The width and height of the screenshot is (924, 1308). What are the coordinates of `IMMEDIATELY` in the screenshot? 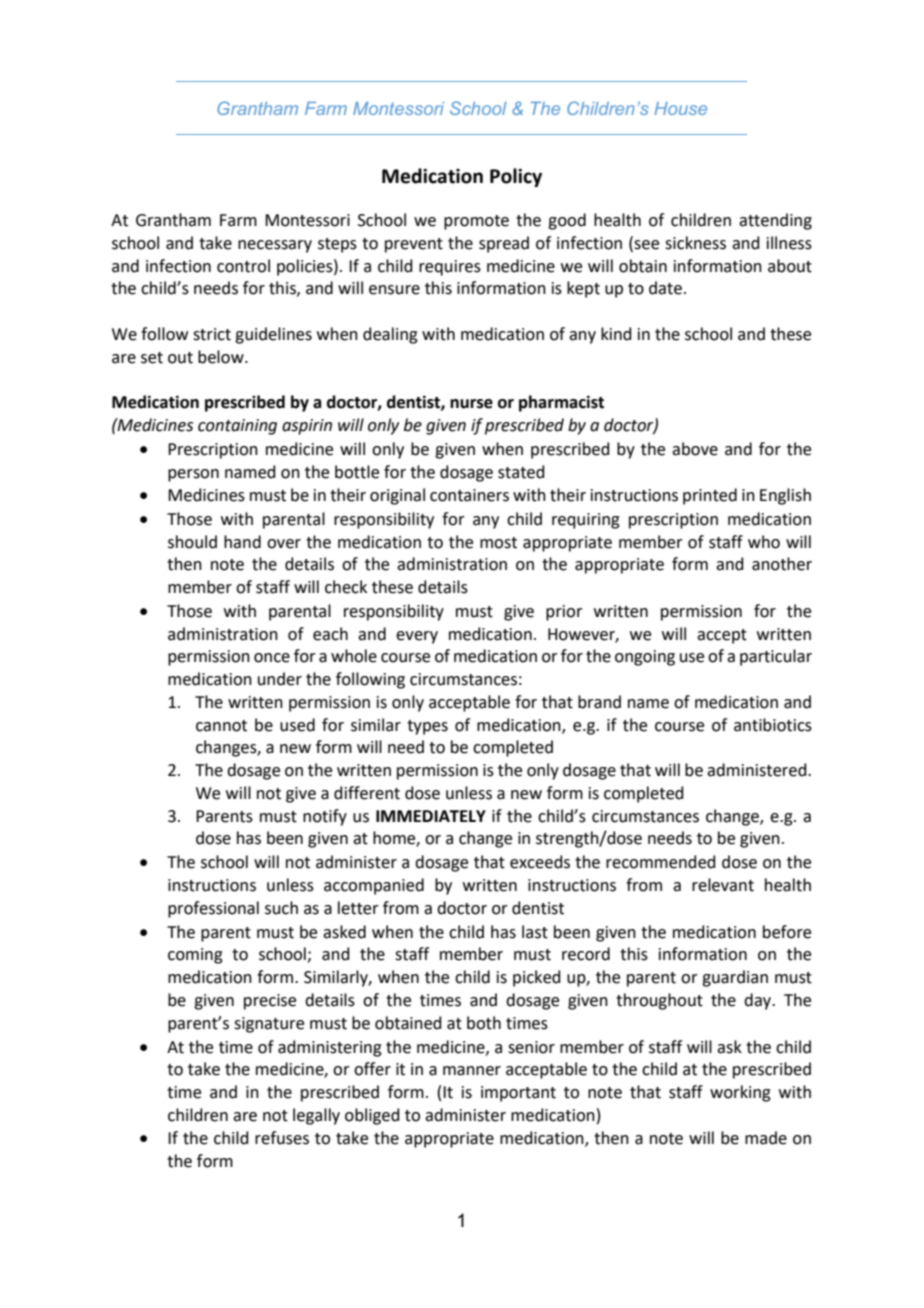 It's located at (431, 816).
